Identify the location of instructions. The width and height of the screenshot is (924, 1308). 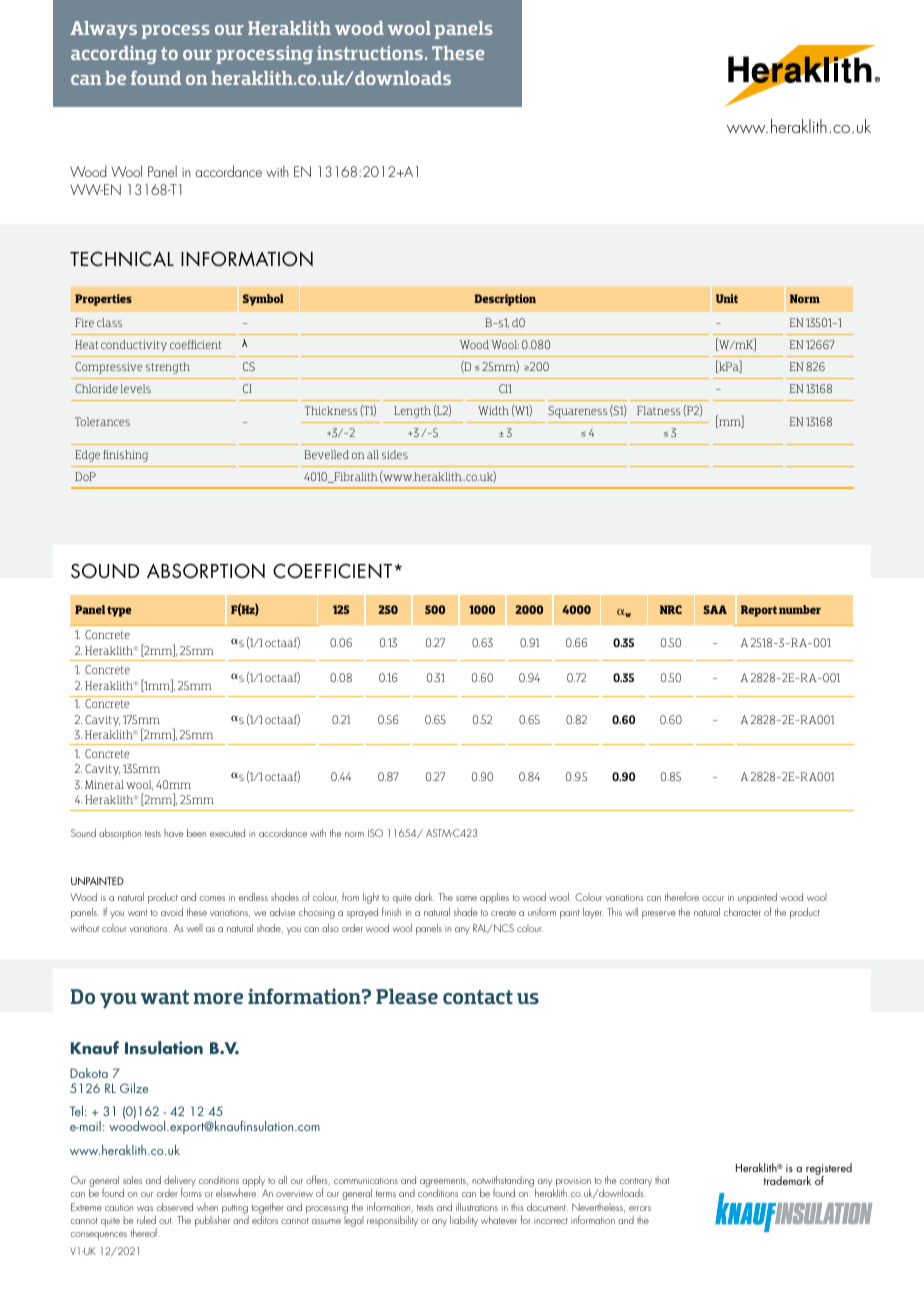
(370, 53).
